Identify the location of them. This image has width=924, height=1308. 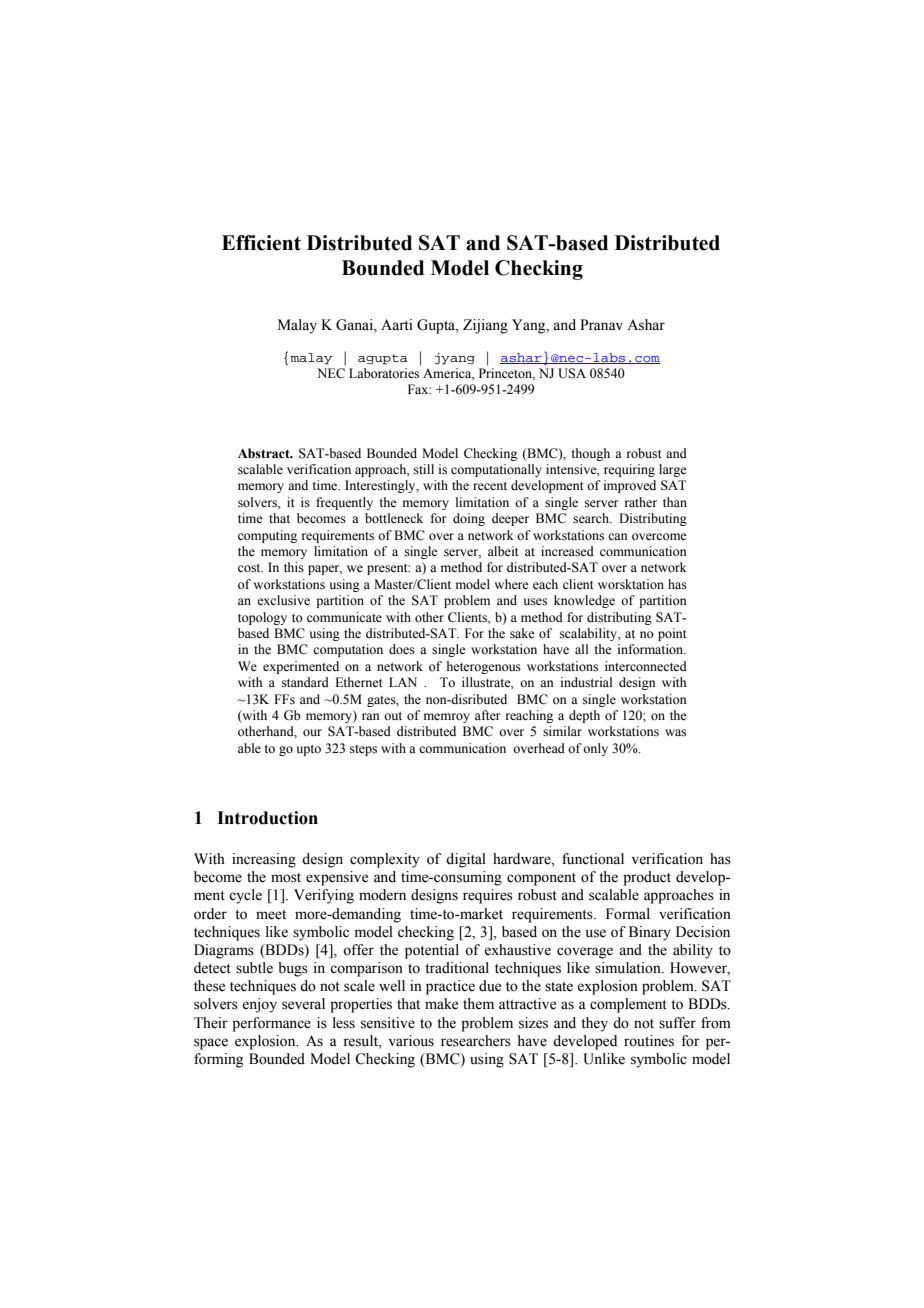
(478, 1004).
